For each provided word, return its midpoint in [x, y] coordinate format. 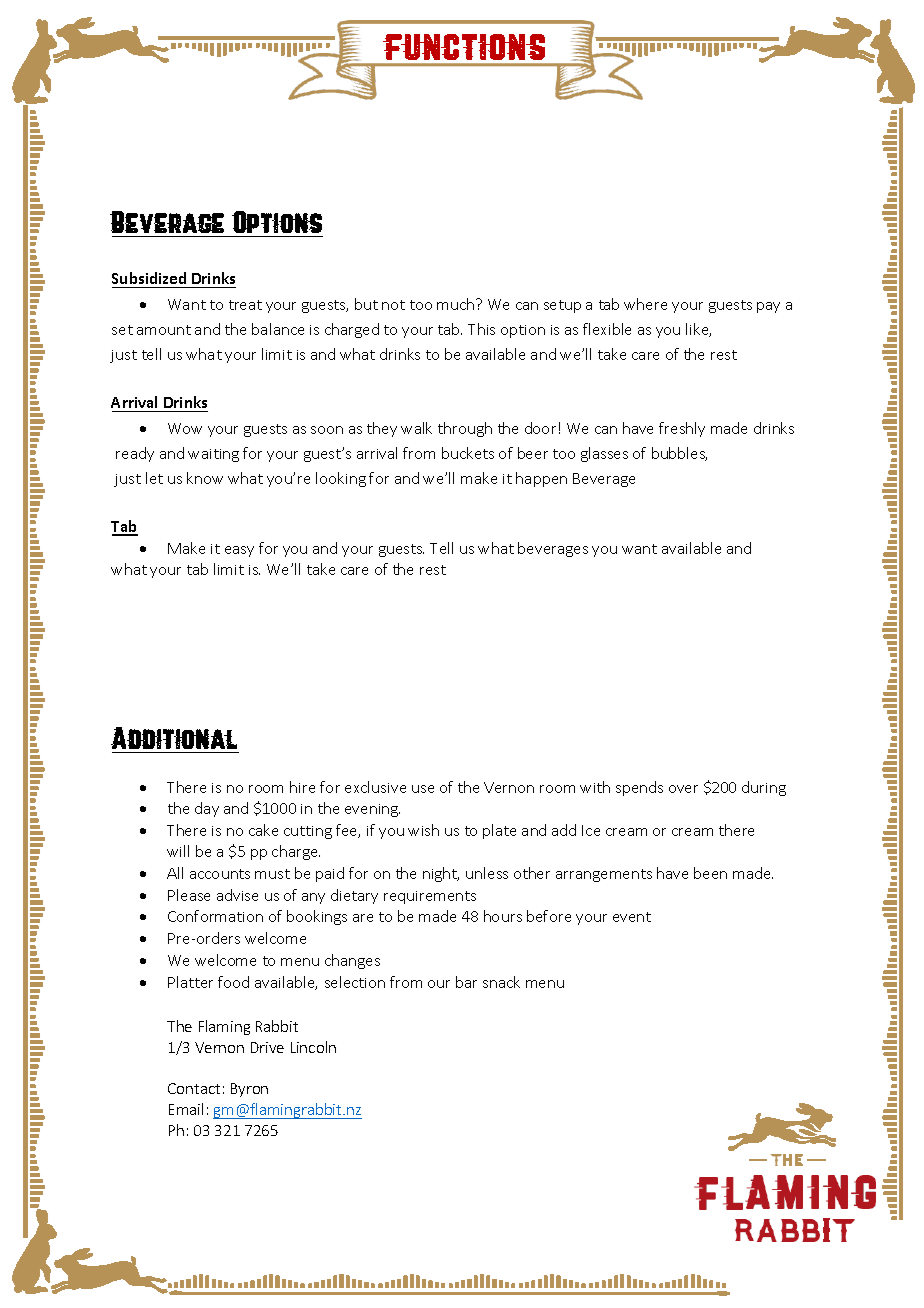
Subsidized [150, 280]
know [205, 478]
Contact [194, 1088]
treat [245, 305]
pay [768, 307]
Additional [174, 738]
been [710, 873]
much [457, 304]
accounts [220, 874]
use [423, 789]
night [441, 874]
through [465, 429]
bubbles [679, 454]
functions [464, 47]
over [683, 789]
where [645, 304]
